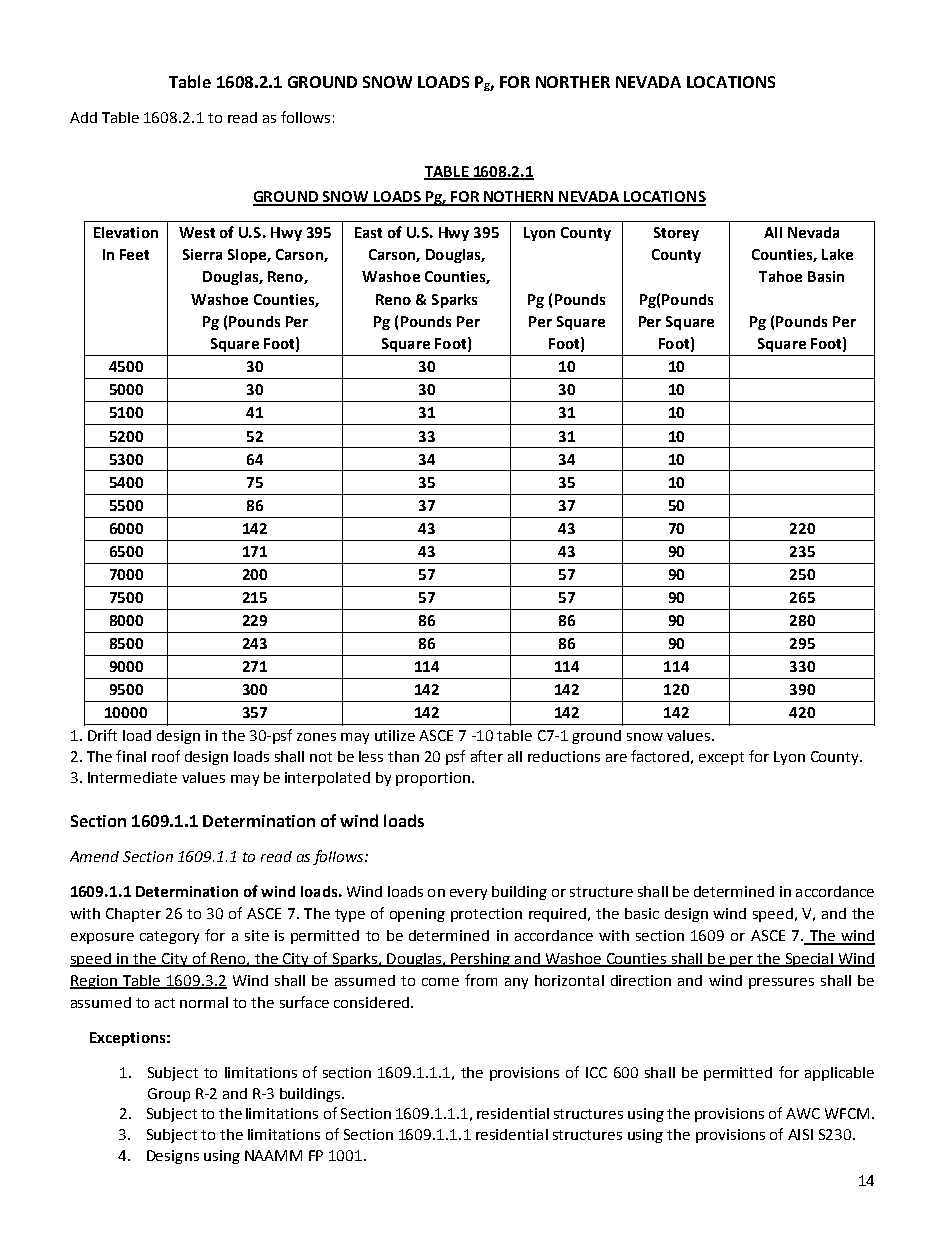  What do you see at coordinates (642, 913) in the image?
I see `basic` at bounding box center [642, 913].
